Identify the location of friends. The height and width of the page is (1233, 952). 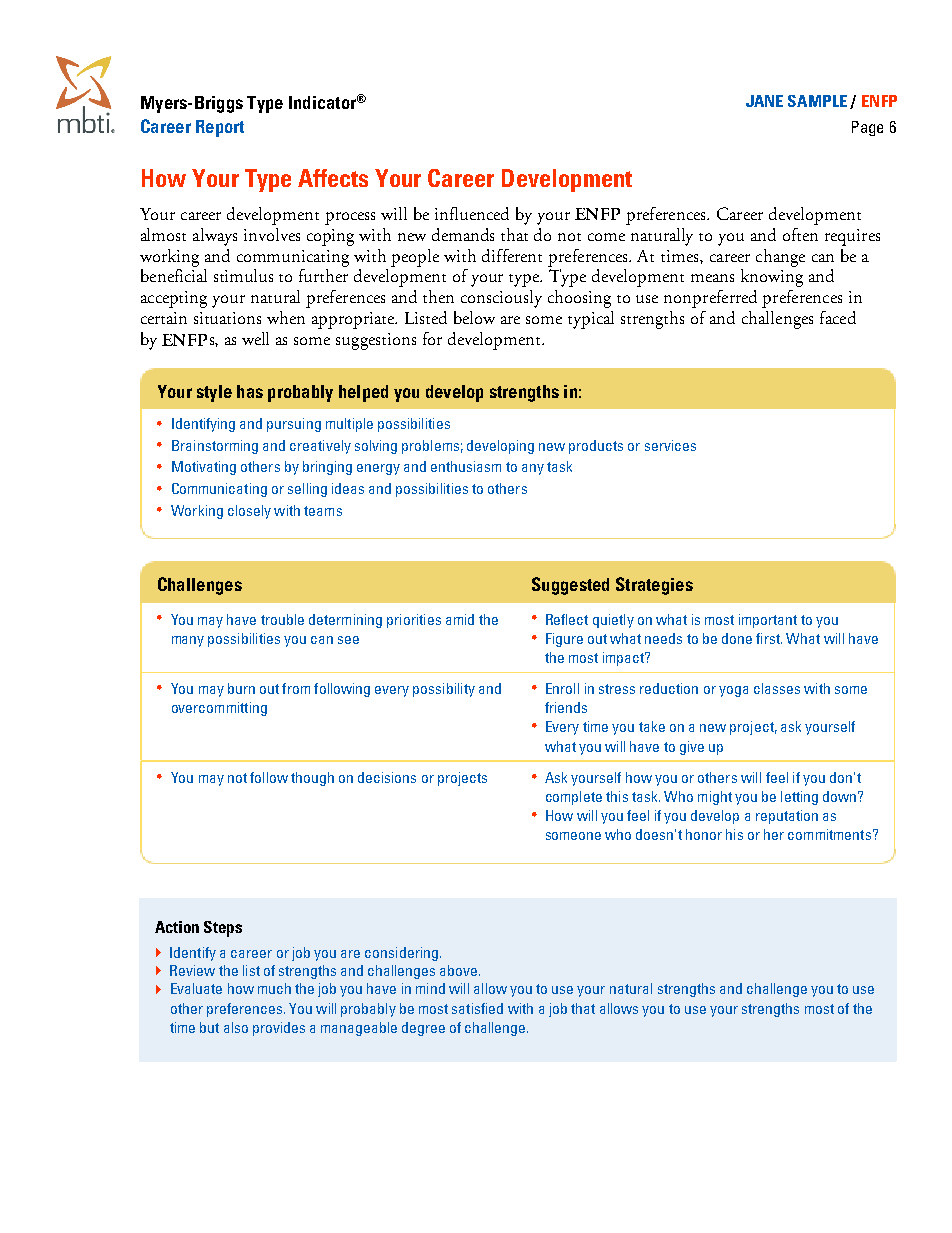
(566, 707).
